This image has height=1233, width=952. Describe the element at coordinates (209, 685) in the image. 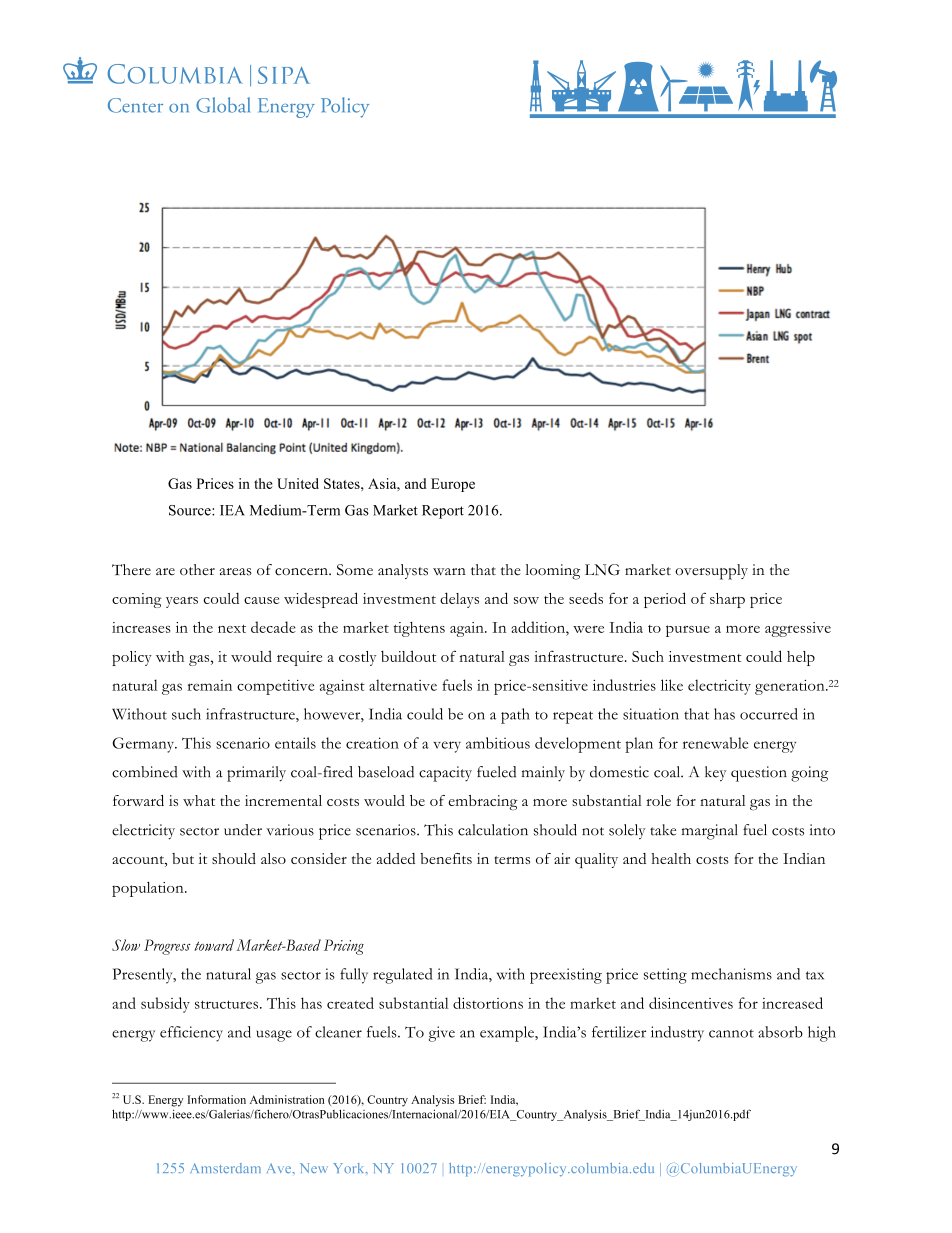

I see `remain` at that location.
